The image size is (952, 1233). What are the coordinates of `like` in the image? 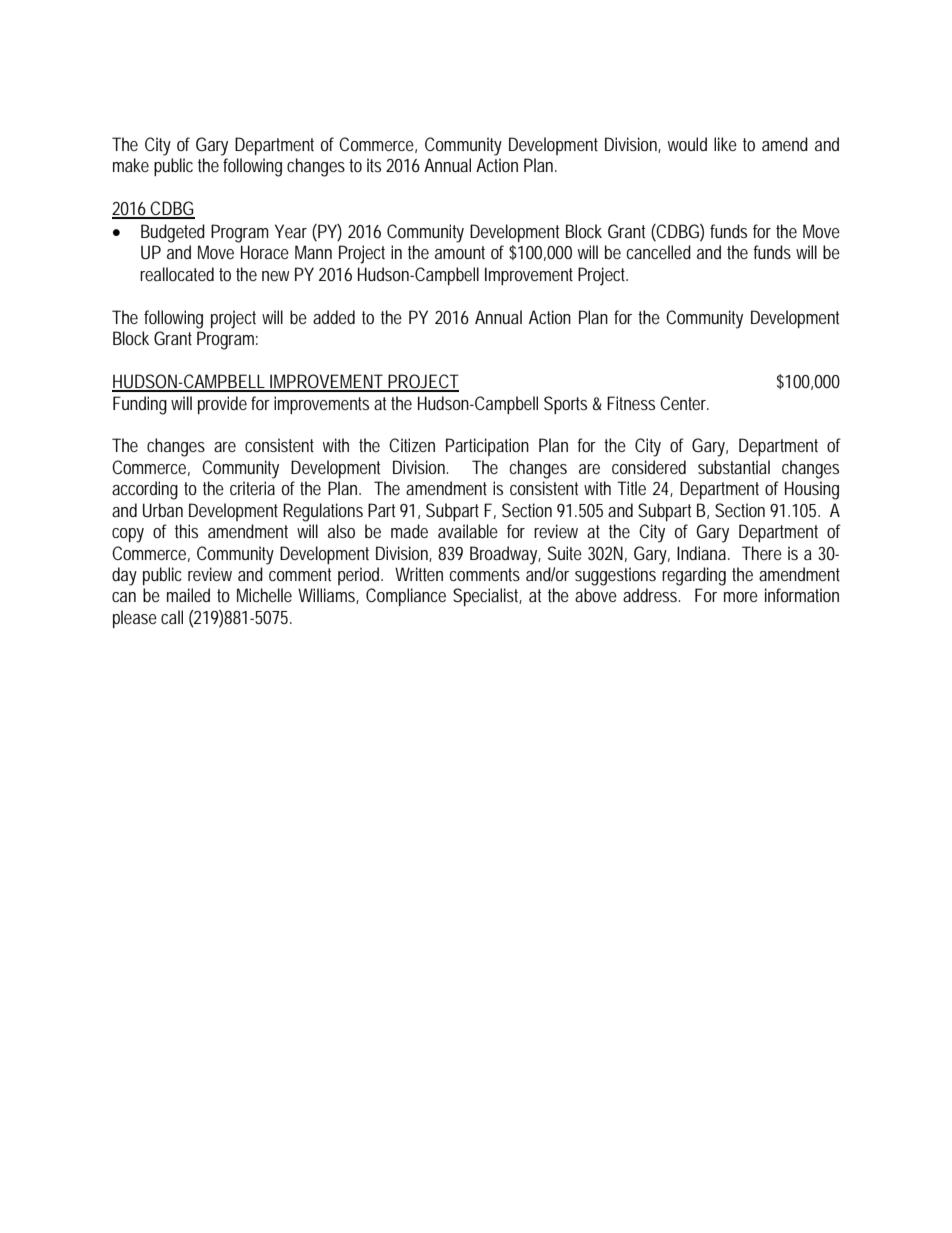 It's located at (725, 144).
